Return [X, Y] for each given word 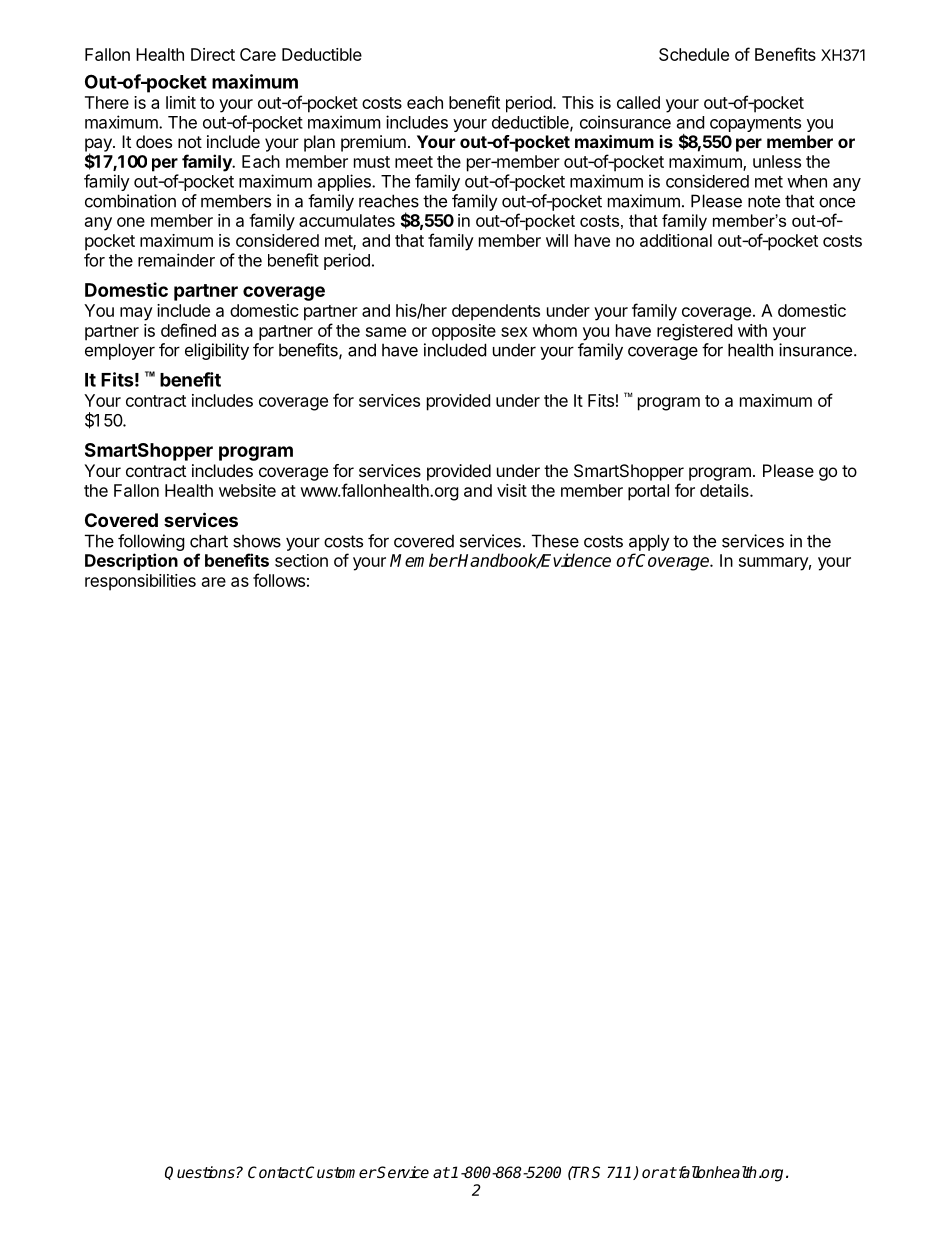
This [578, 102]
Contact [276, 1172]
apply [649, 542]
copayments [755, 124]
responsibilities [140, 582]
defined [188, 330]
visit [512, 490]
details [725, 490]
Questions [200, 1173]
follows [279, 580]
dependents [496, 312]
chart [209, 541]
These [555, 541]
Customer [340, 1172]
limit [181, 102]
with [752, 330]
